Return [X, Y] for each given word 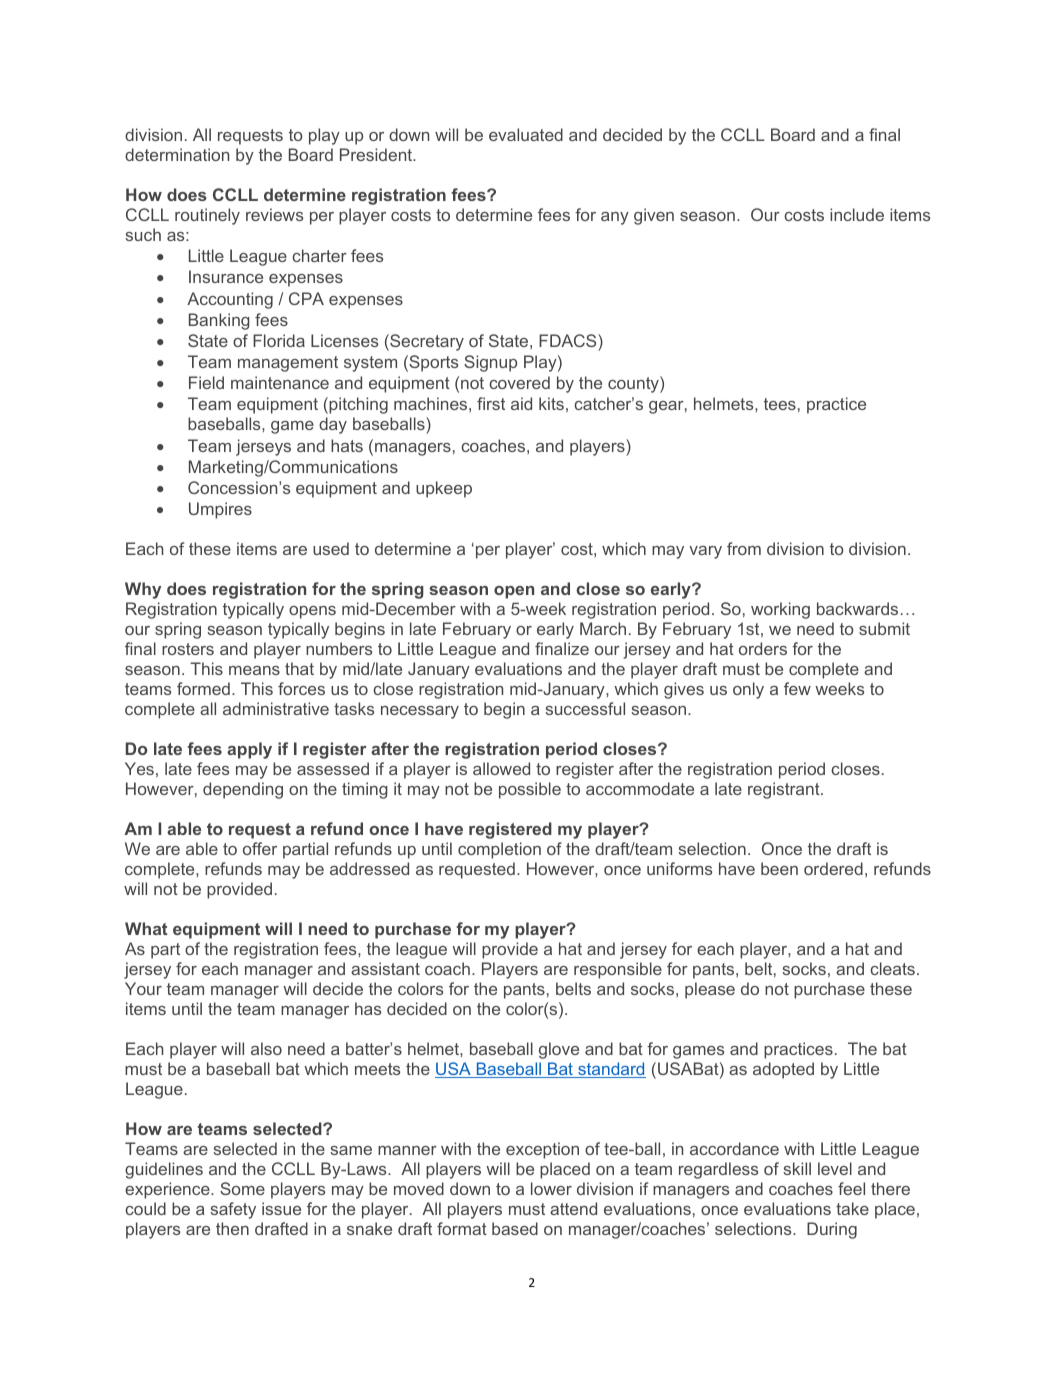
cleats [892, 968]
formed [203, 688]
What [146, 928]
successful [585, 708]
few [797, 688]
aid [521, 403]
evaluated [526, 134]
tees [780, 404]
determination [177, 154]
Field [206, 382]
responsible [618, 970]
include [857, 214]
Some [242, 1188]
